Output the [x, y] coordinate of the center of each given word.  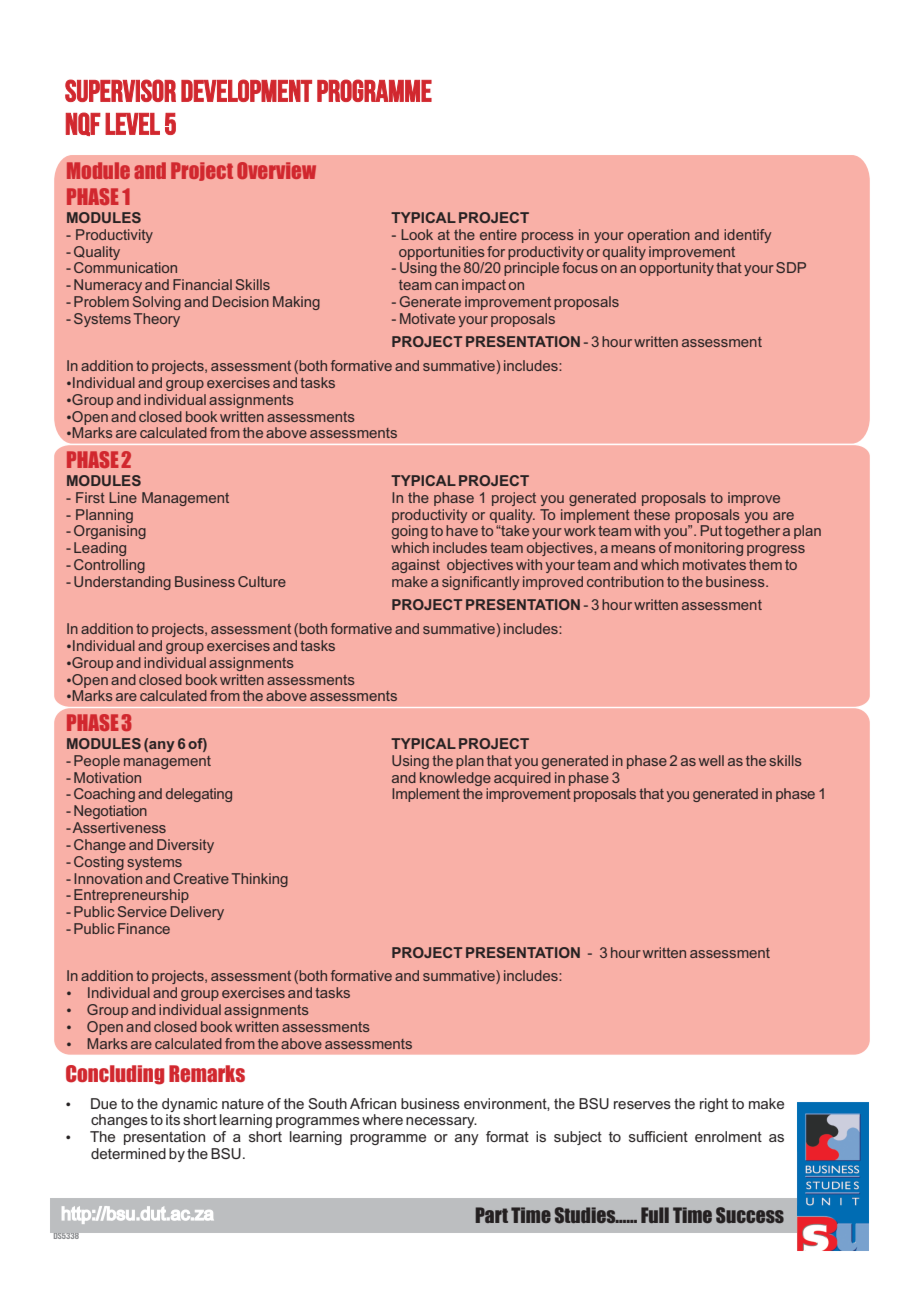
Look [417, 234]
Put [711, 530]
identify [747, 236]
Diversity [185, 846]
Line [123, 497]
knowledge [455, 779]
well [711, 760]
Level [132, 124]
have [462, 530]
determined [128, 1153]
